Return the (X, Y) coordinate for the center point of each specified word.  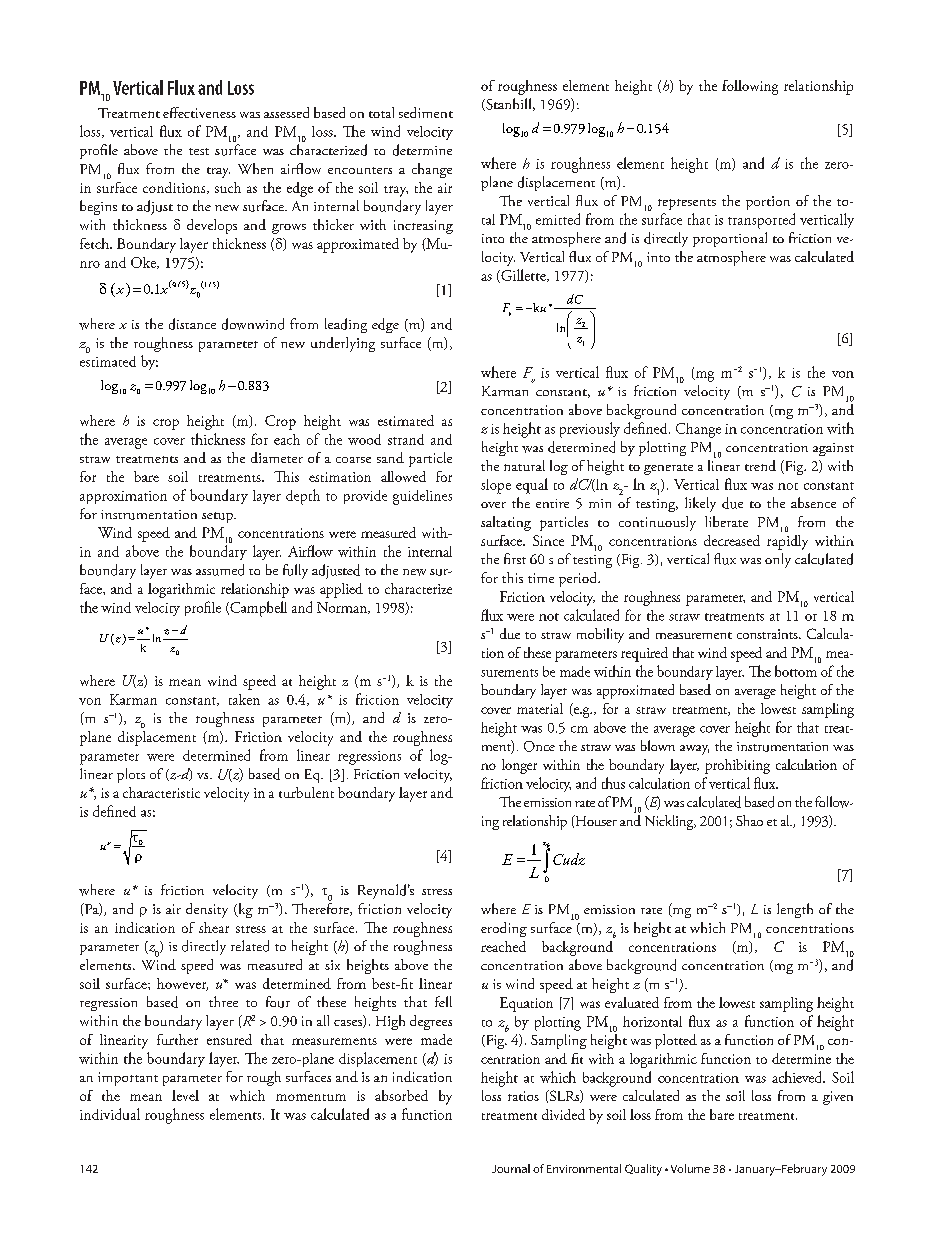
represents (687, 204)
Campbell (257, 609)
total (381, 112)
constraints (768, 634)
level (185, 1095)
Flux (181, 87)
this (512, 577)
